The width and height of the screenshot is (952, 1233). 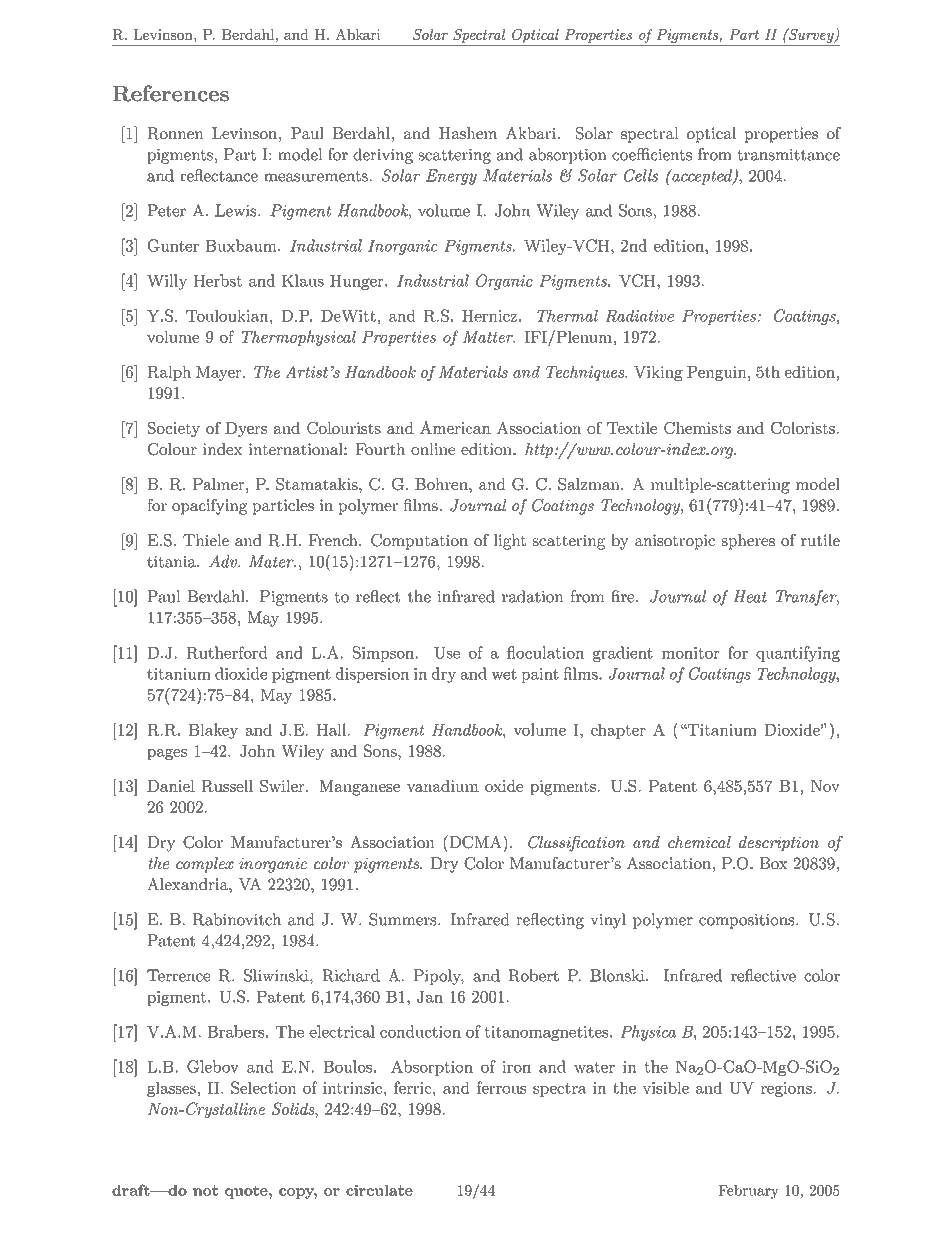 What do you see at coordinates (468, 133) in the screenshot?
I see `Hashem` at bounding box center [468, 133].
